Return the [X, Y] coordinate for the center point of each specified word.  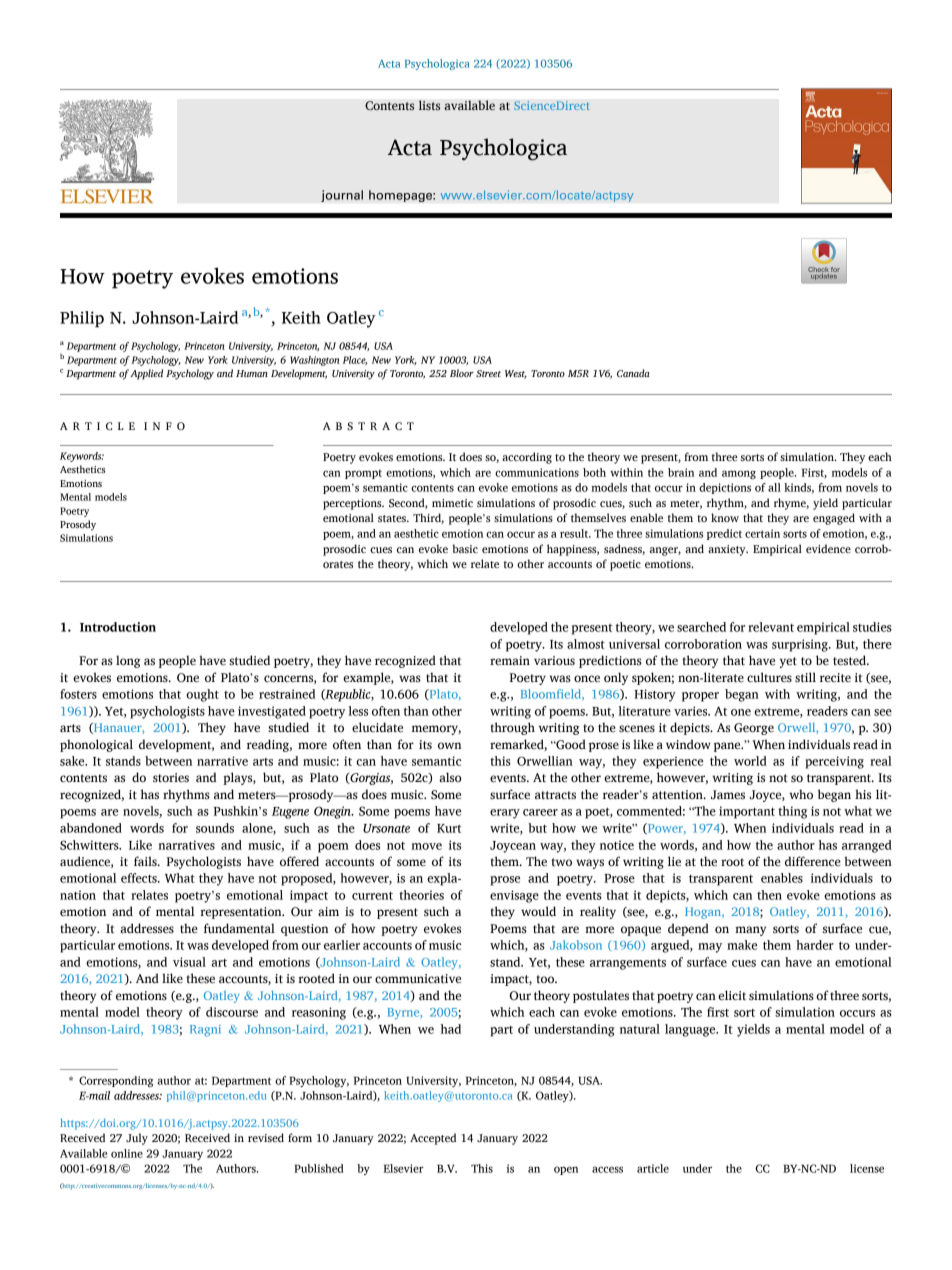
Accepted [433, 1139]
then [769, 895]
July [137, 1139]
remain [510, 661]
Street [488, 373]
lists [429, 105]
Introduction [118, 627]
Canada [633, 373]
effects [140, 878]
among [739, 474]
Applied [146, 374]
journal [342, 196]
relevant [771, 627]
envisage [514, 896]
